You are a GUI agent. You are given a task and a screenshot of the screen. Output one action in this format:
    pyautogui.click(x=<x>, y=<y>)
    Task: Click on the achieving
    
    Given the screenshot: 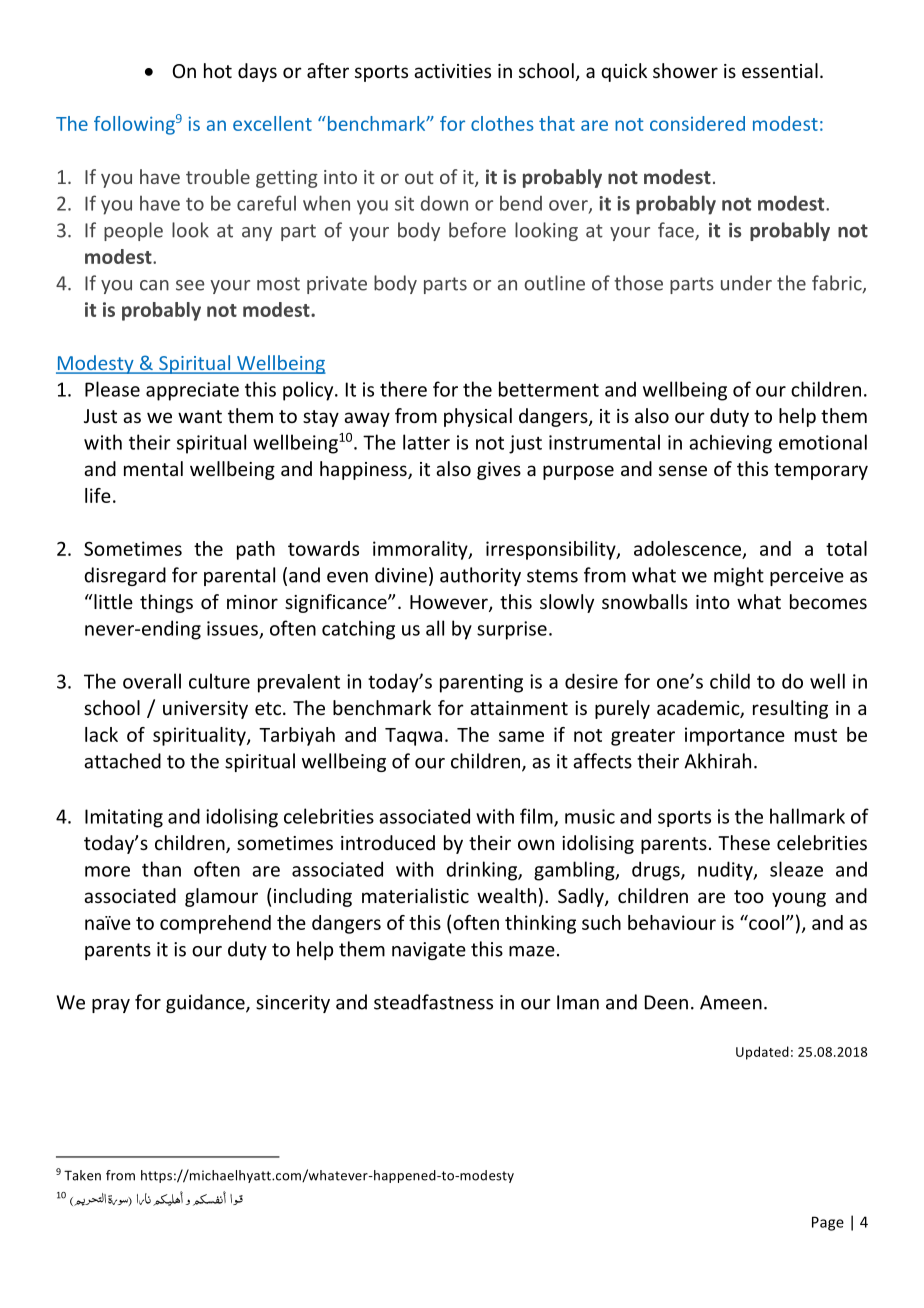 What is the action you would take?
    pyautogui.click(x=730, y=444)
